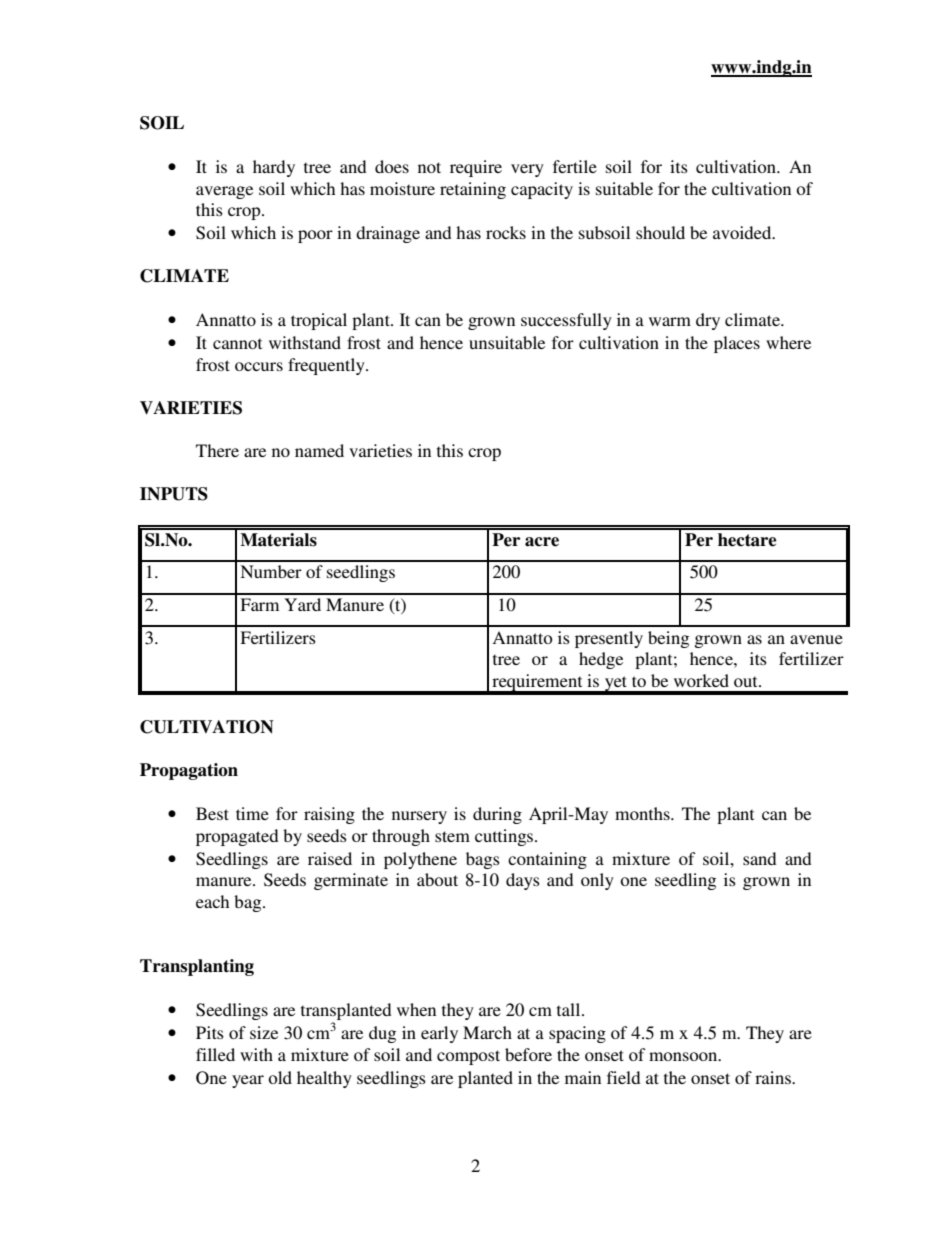 This screenshot has height=1233, width=952. Describe the element at coordinates (473, 190) in the screenshot. I see `retaining` at that location.
